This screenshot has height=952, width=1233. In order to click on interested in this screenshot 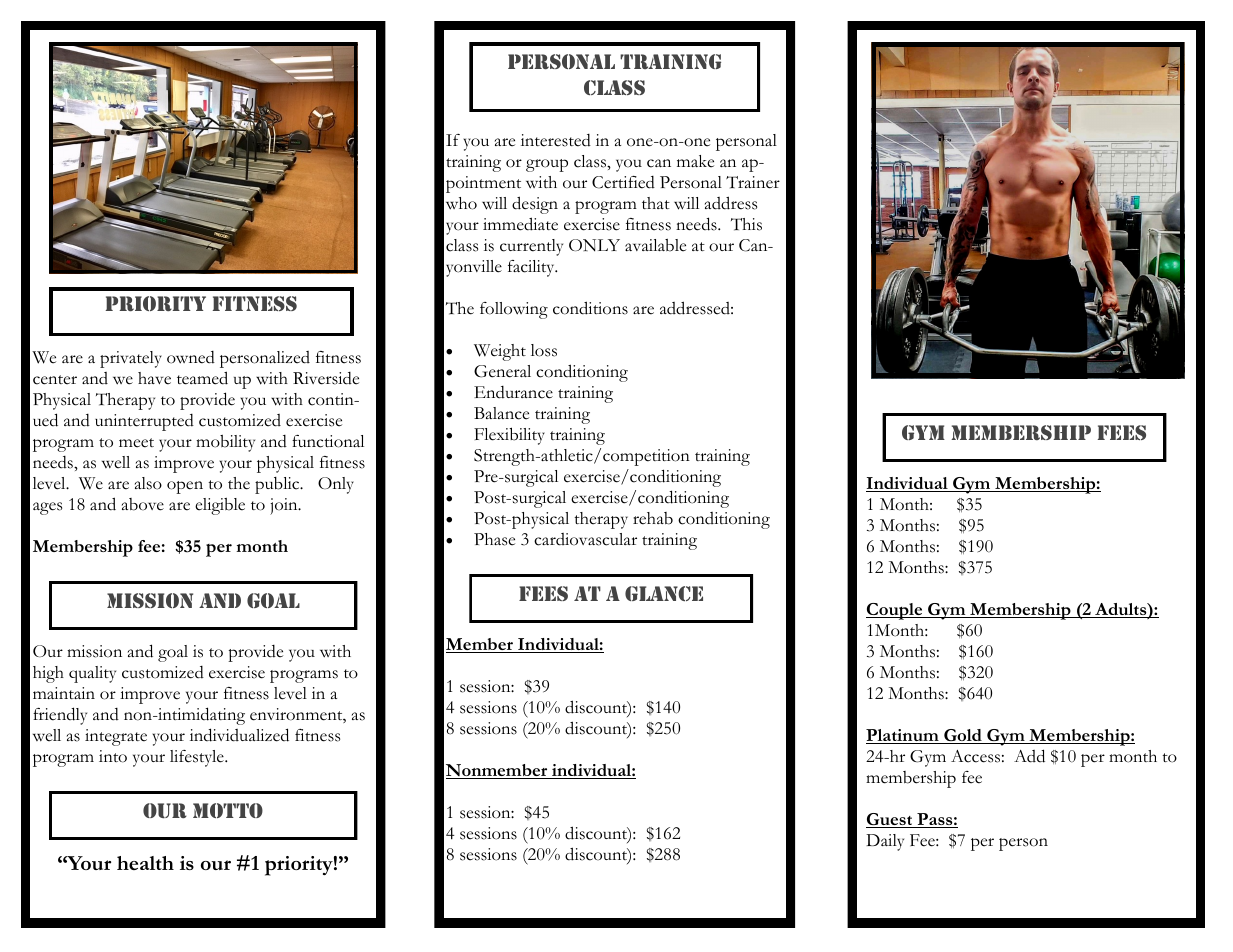, I will do `click(556, 140)`.
